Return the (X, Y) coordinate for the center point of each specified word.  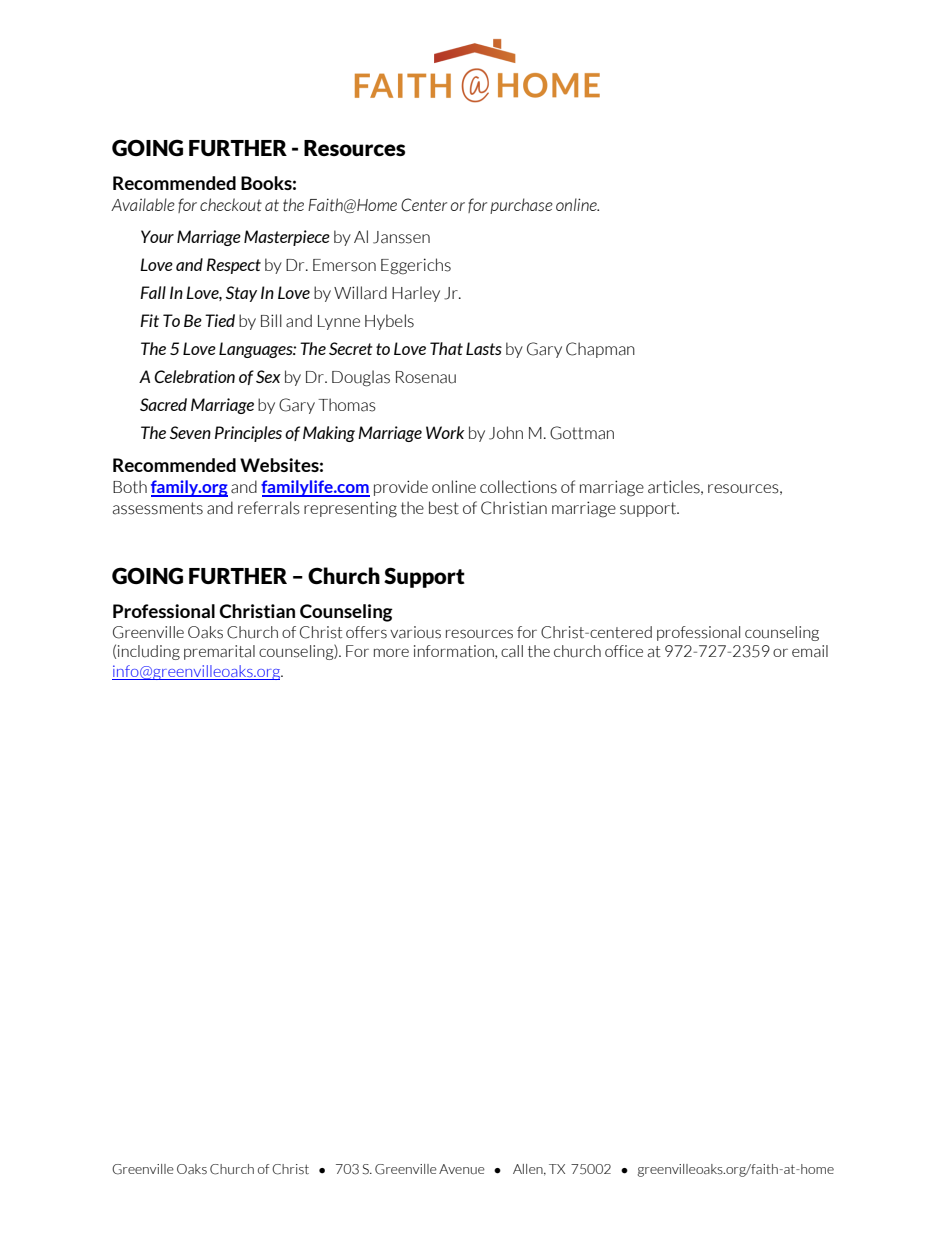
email (810, 651)
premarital (219, 652)
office (624, 651)
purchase (521, 206)
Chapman (600, 350)
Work (445, 432)
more (391, 652)
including (149, 652)
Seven (190, 432)
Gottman (582, 433)
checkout (231, 204)
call (512, 651)
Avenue (462, 1169)
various (415, 632)
